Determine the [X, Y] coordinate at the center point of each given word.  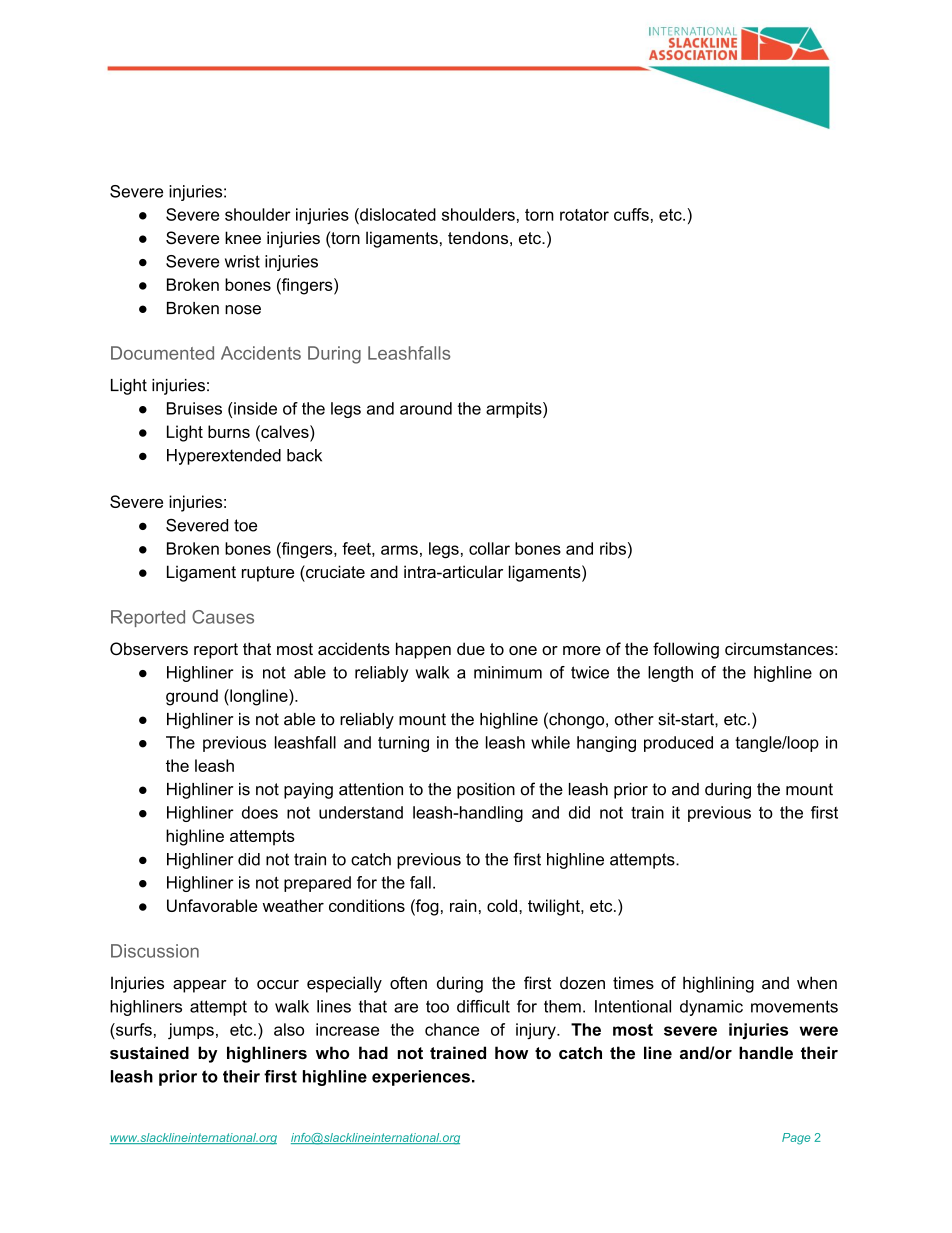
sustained [149, 1052]
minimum [508, 672]
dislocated [397, 214]
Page [796, 1139]
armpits [515, 410]
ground [192, 697]
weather [293, 905]
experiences [421, 1078]
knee [243, 237]
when [817, 982]
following [686, 650]
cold [503, 905]
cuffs [631, 214]
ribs [613, 548]
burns [229, 431]
